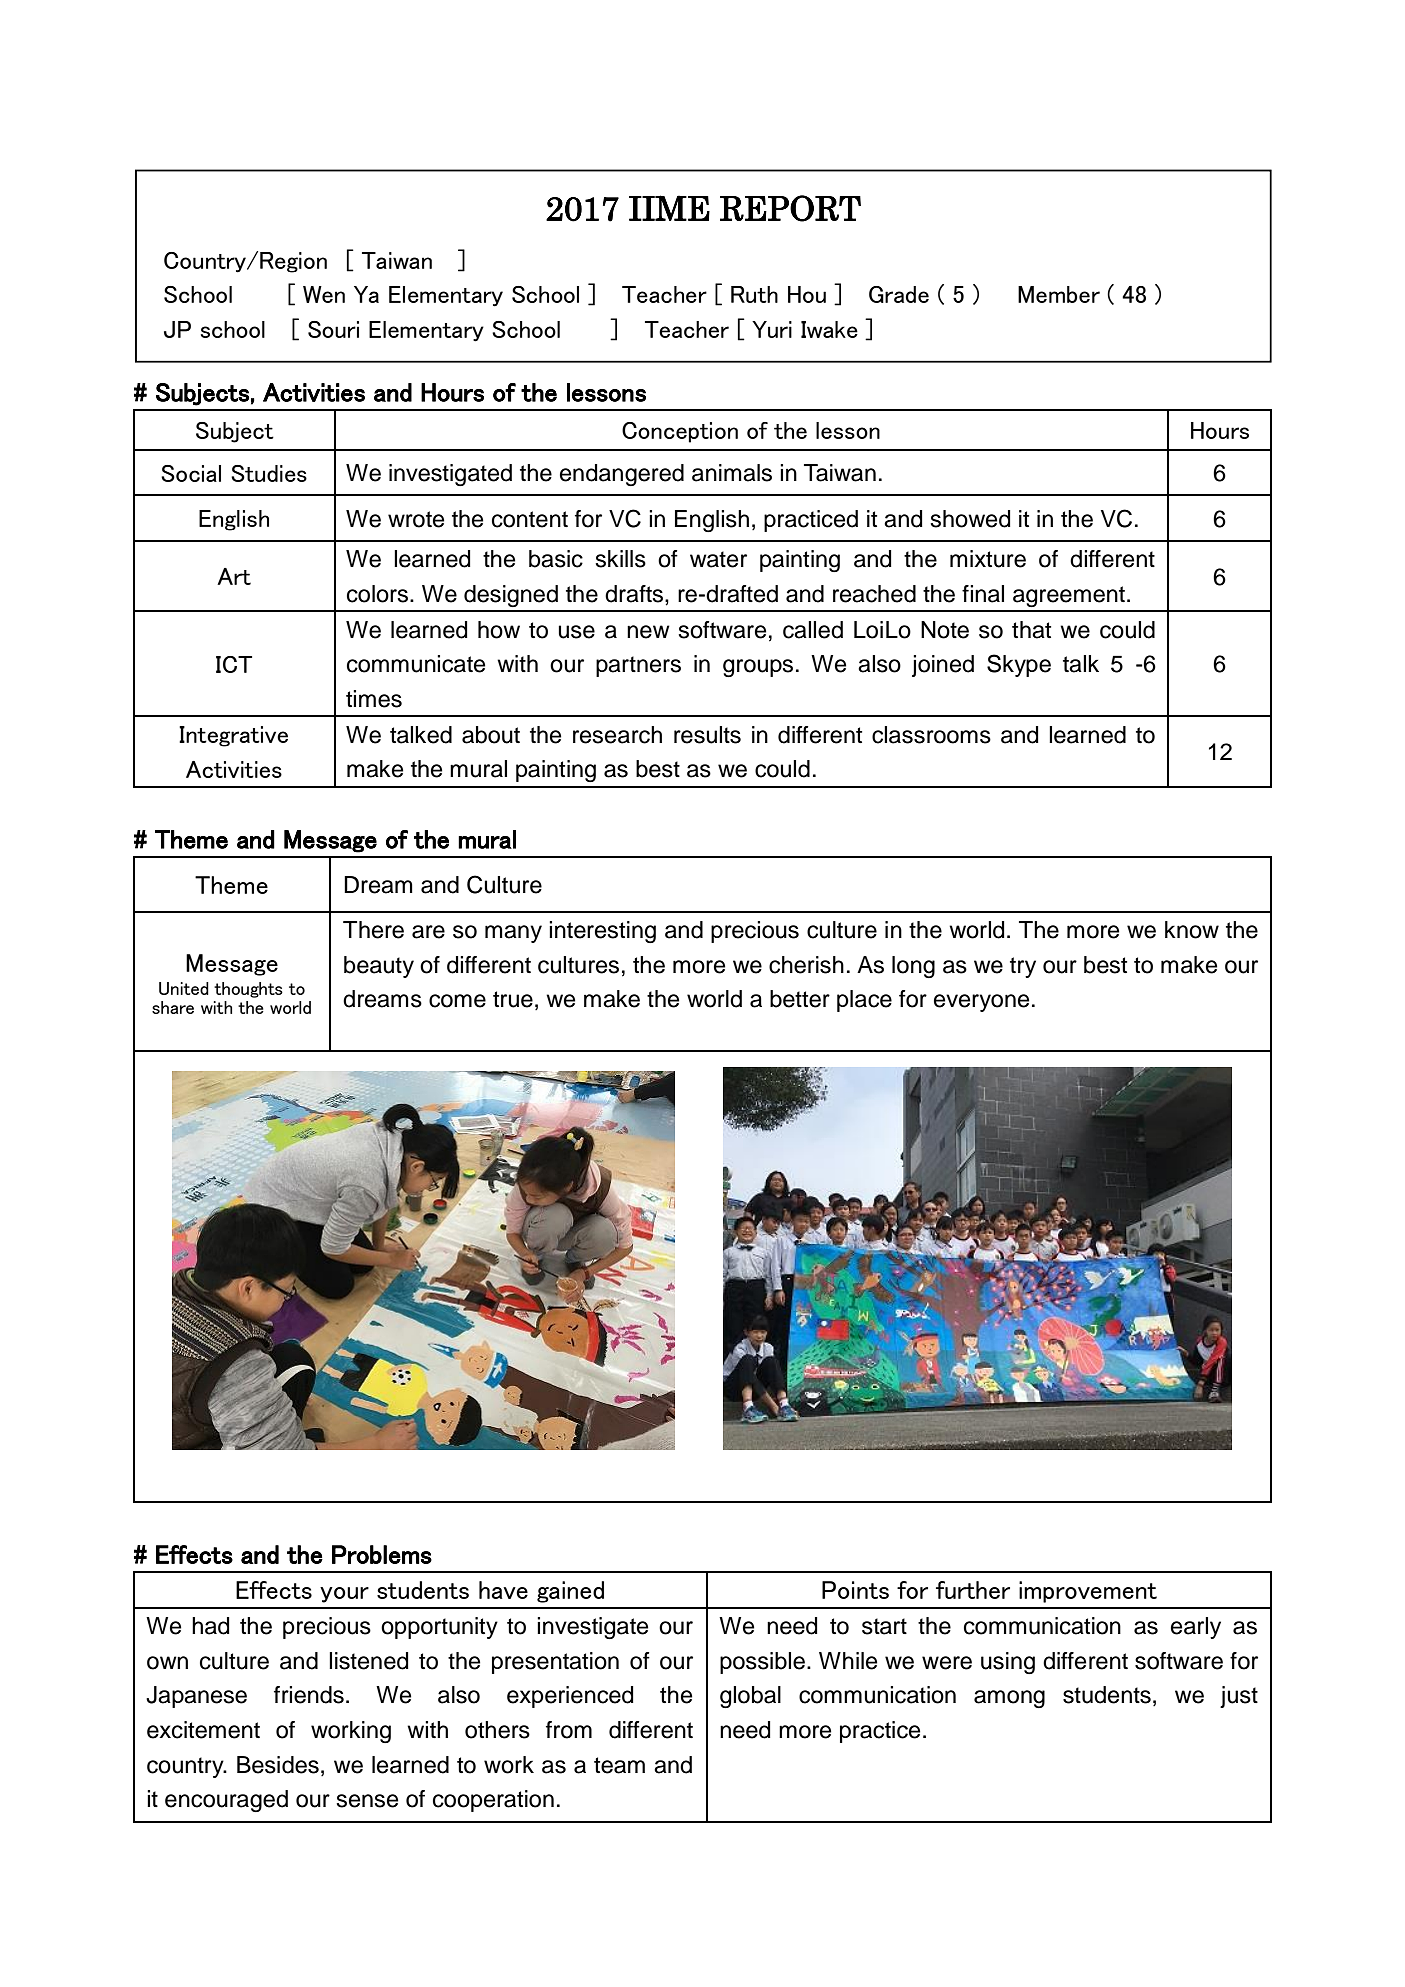 Image resolution: width=1405 pixels, height=1987 pixels. I want to click on gained, so click(570, 1592).
